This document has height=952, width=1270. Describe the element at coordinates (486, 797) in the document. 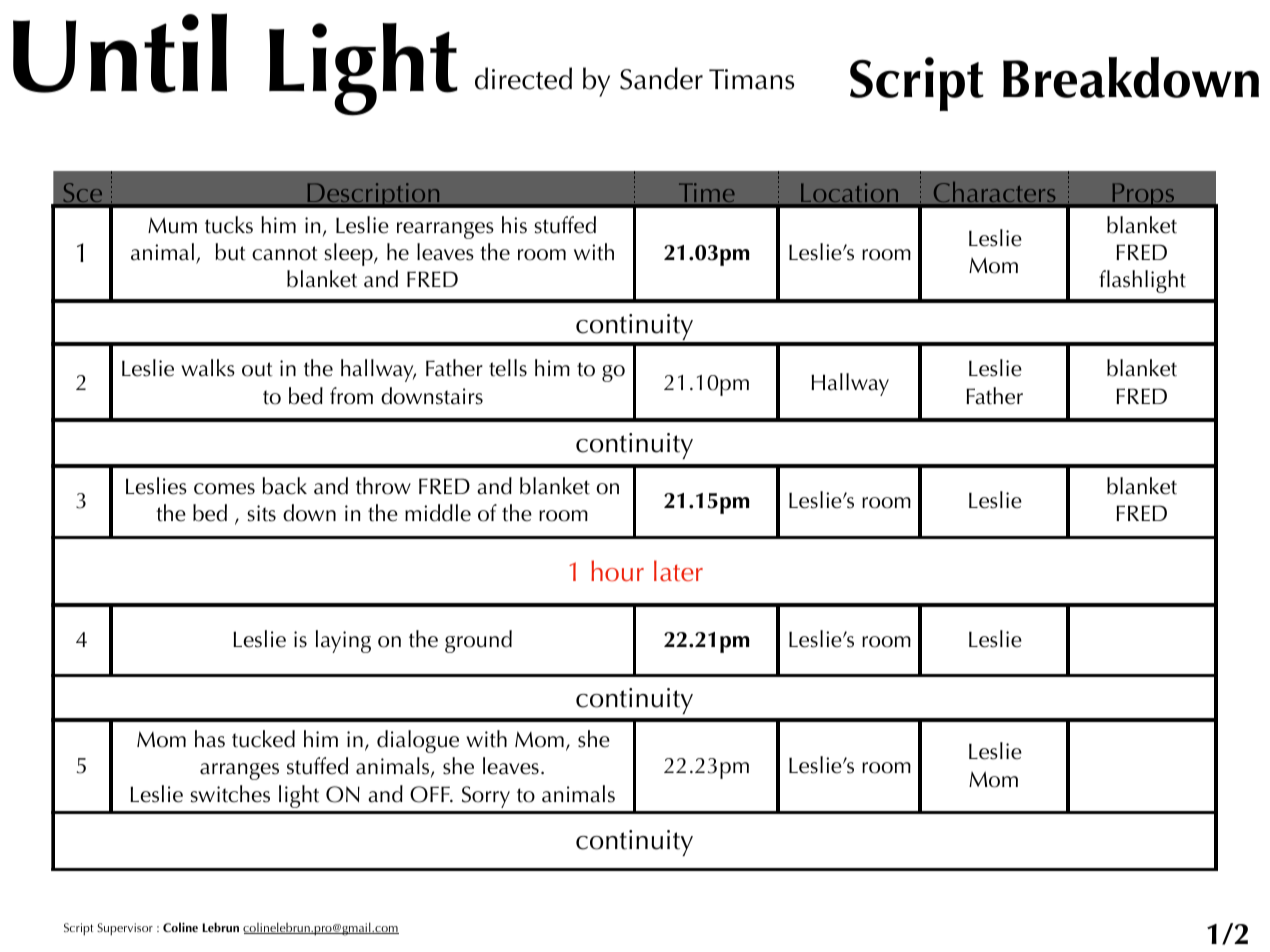

I see `Sorry` at that location.
